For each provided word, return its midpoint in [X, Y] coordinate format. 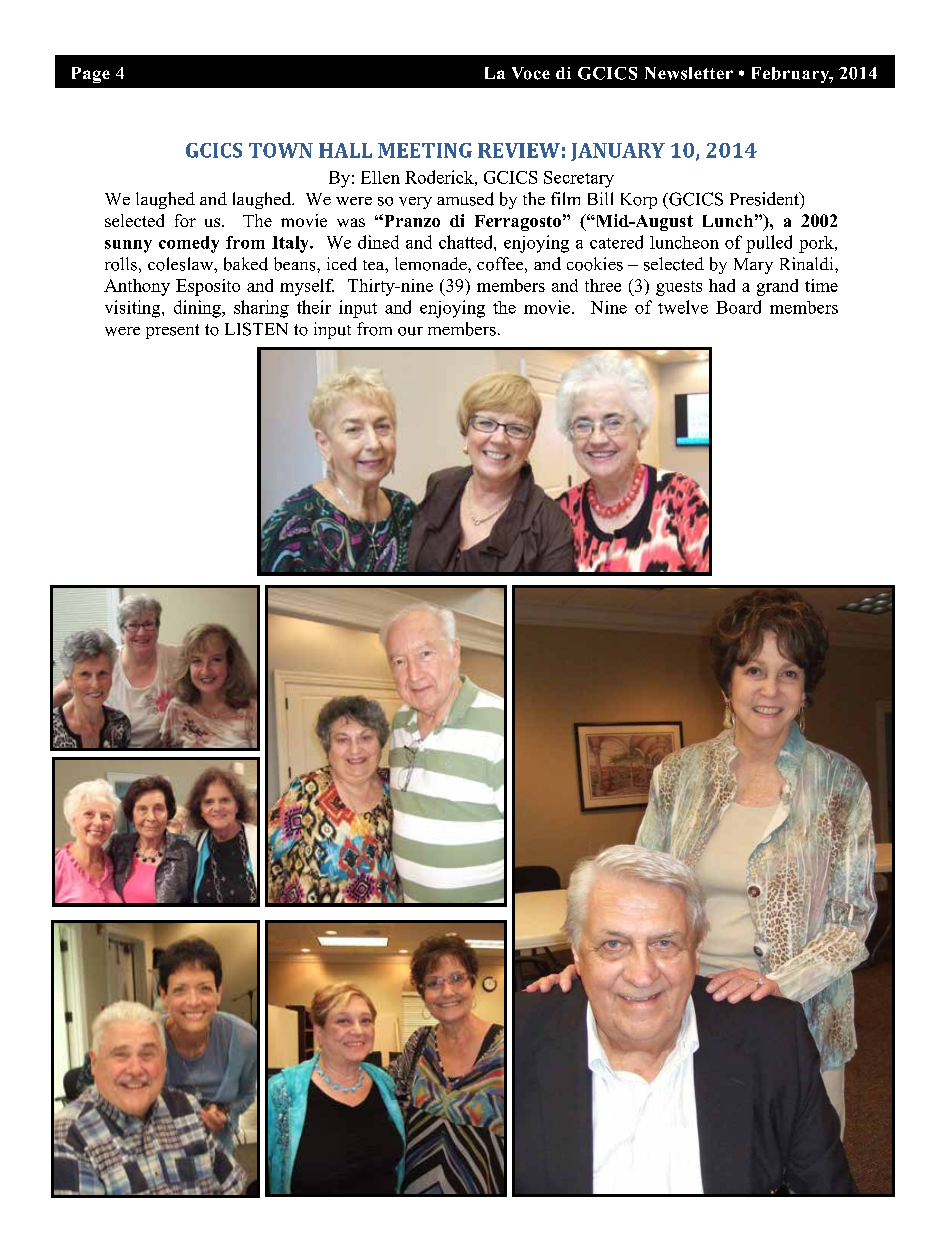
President [765, 199]
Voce [531, 73]
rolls [121, 264]
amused [465, 199]
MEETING [425, 150]
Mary [753, 266]
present [172, 331]
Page [91, 75]
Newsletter [689, 73]
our [410, 331]
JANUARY [618, 152]
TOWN [281, 150]
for [185, 220]
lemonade [432, 264]
